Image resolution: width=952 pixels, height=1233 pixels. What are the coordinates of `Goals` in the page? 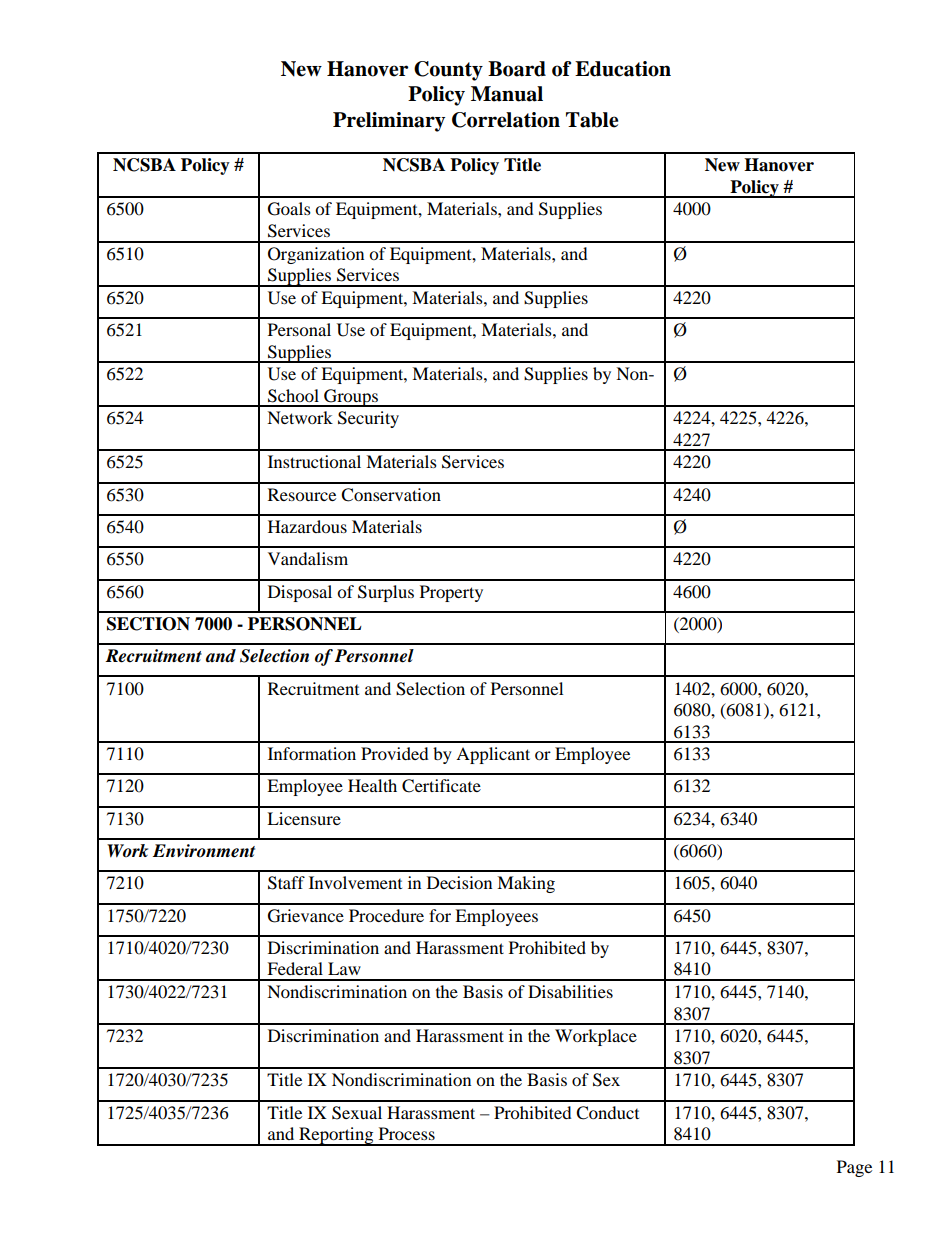 It's located at (289, 209).
